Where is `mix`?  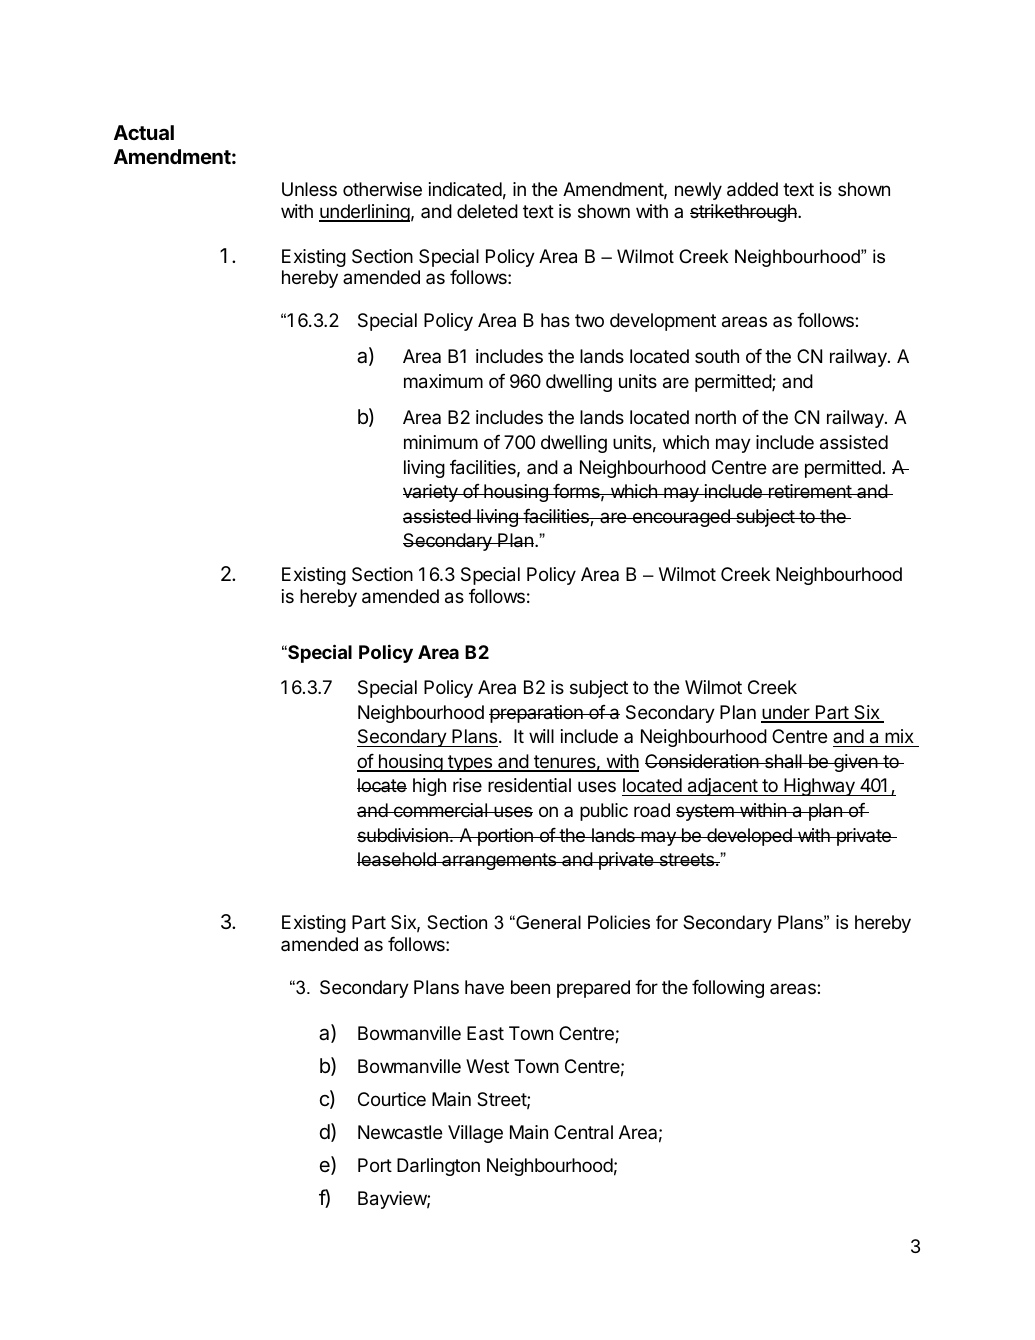 mix is located at coordinates (899, 736).
